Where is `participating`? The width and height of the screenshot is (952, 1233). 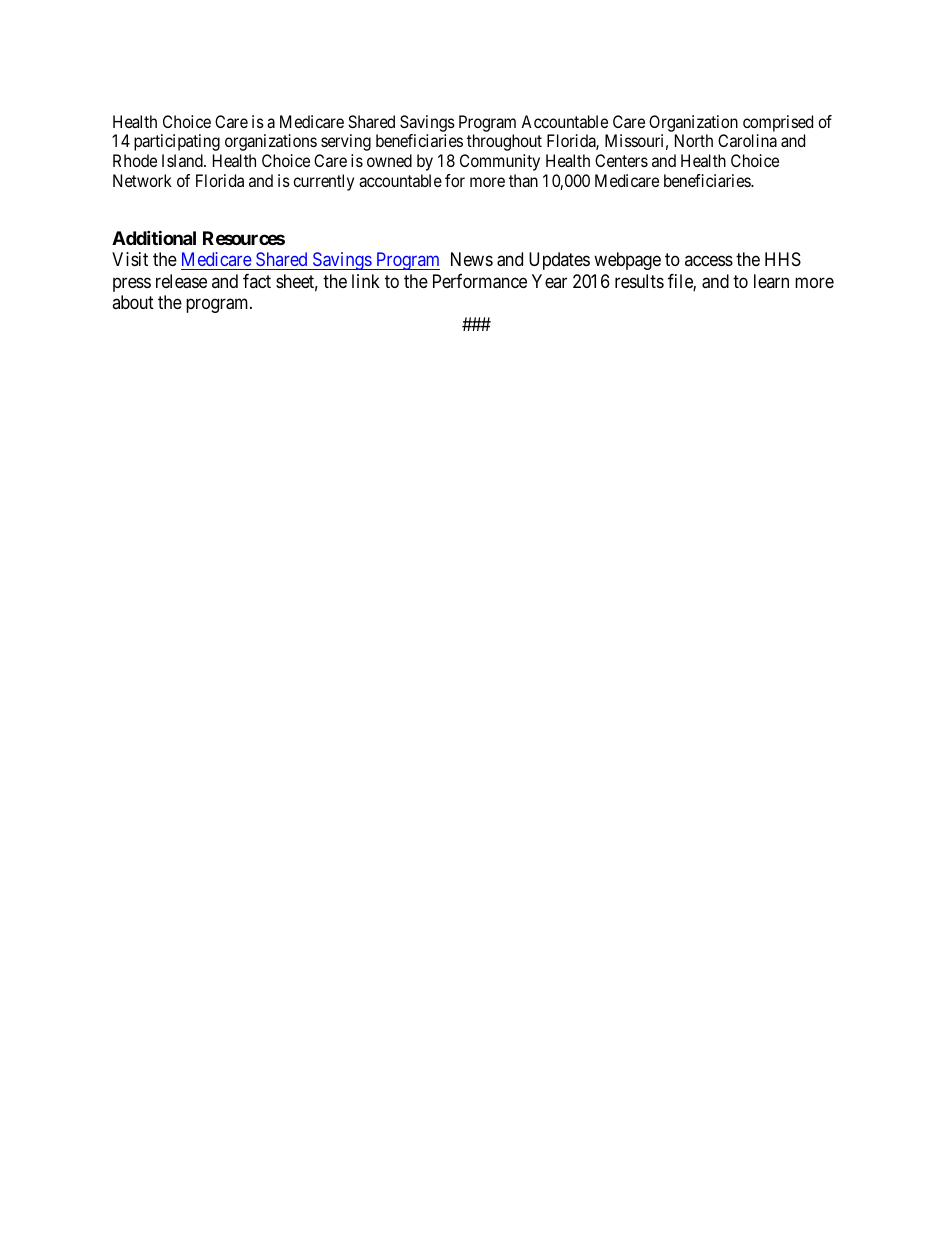
participating is located at coordinates (177, 142).
